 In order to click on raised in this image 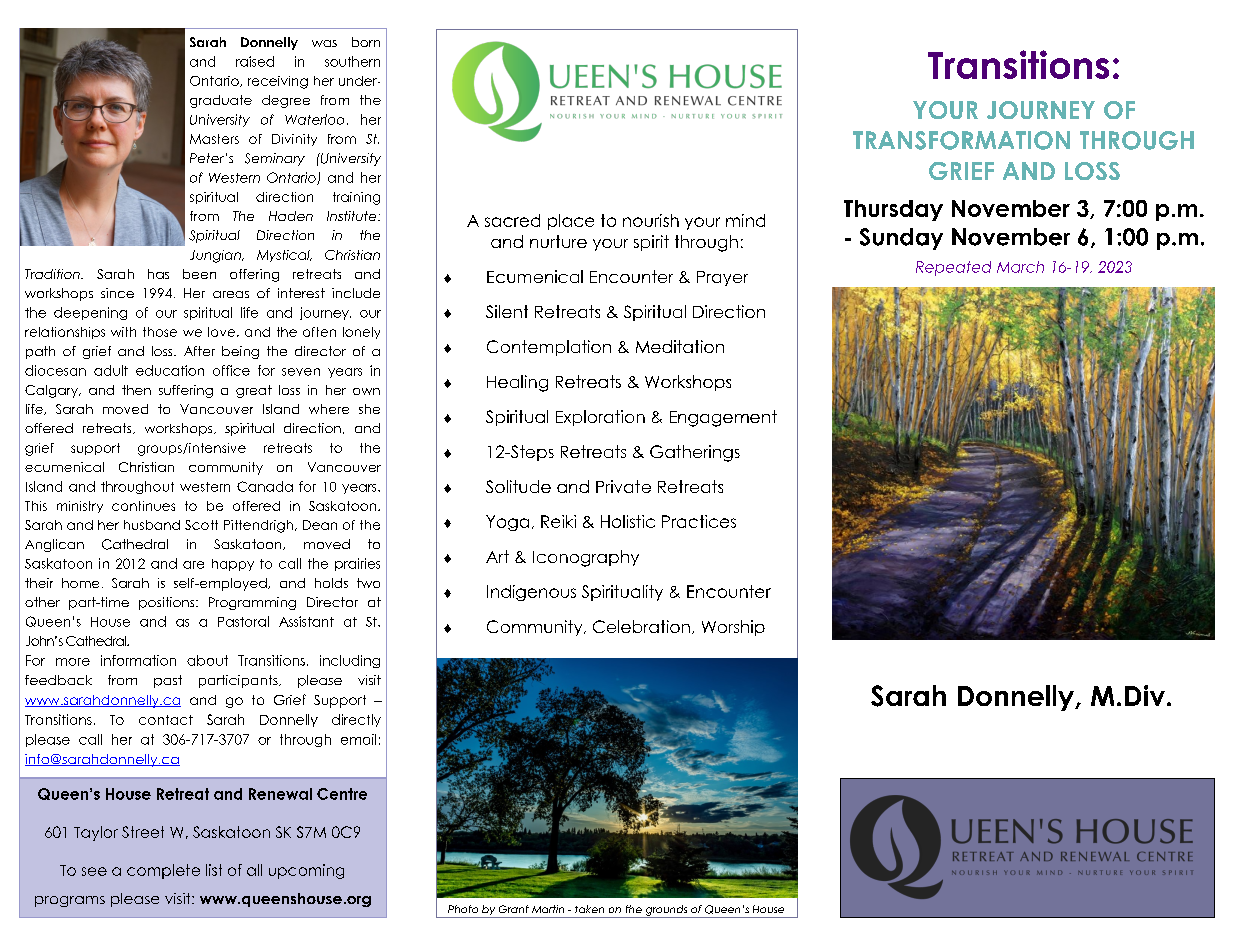, I will do `click(255, 61)`.
